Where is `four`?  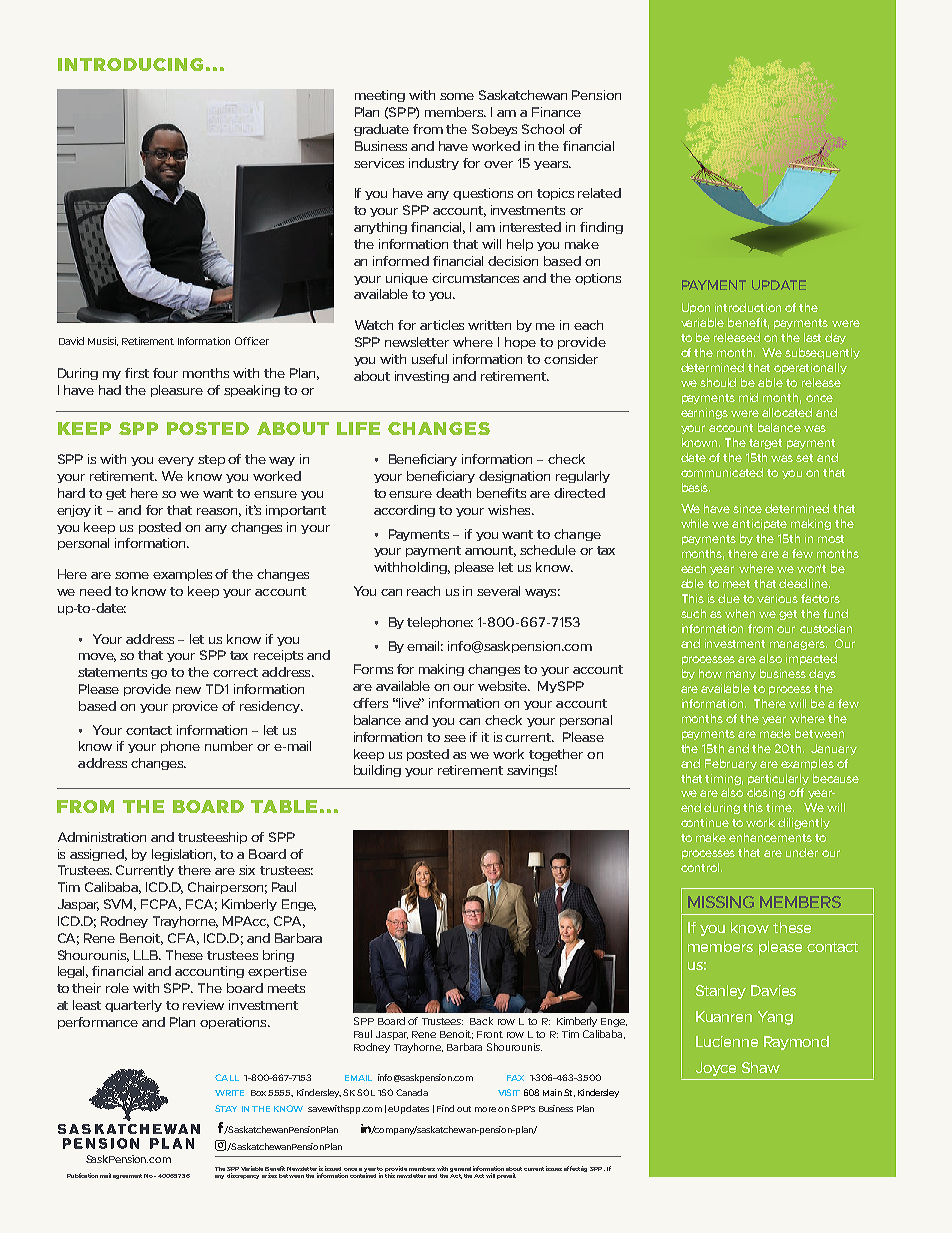 four is located at coordinates (165, 373).
